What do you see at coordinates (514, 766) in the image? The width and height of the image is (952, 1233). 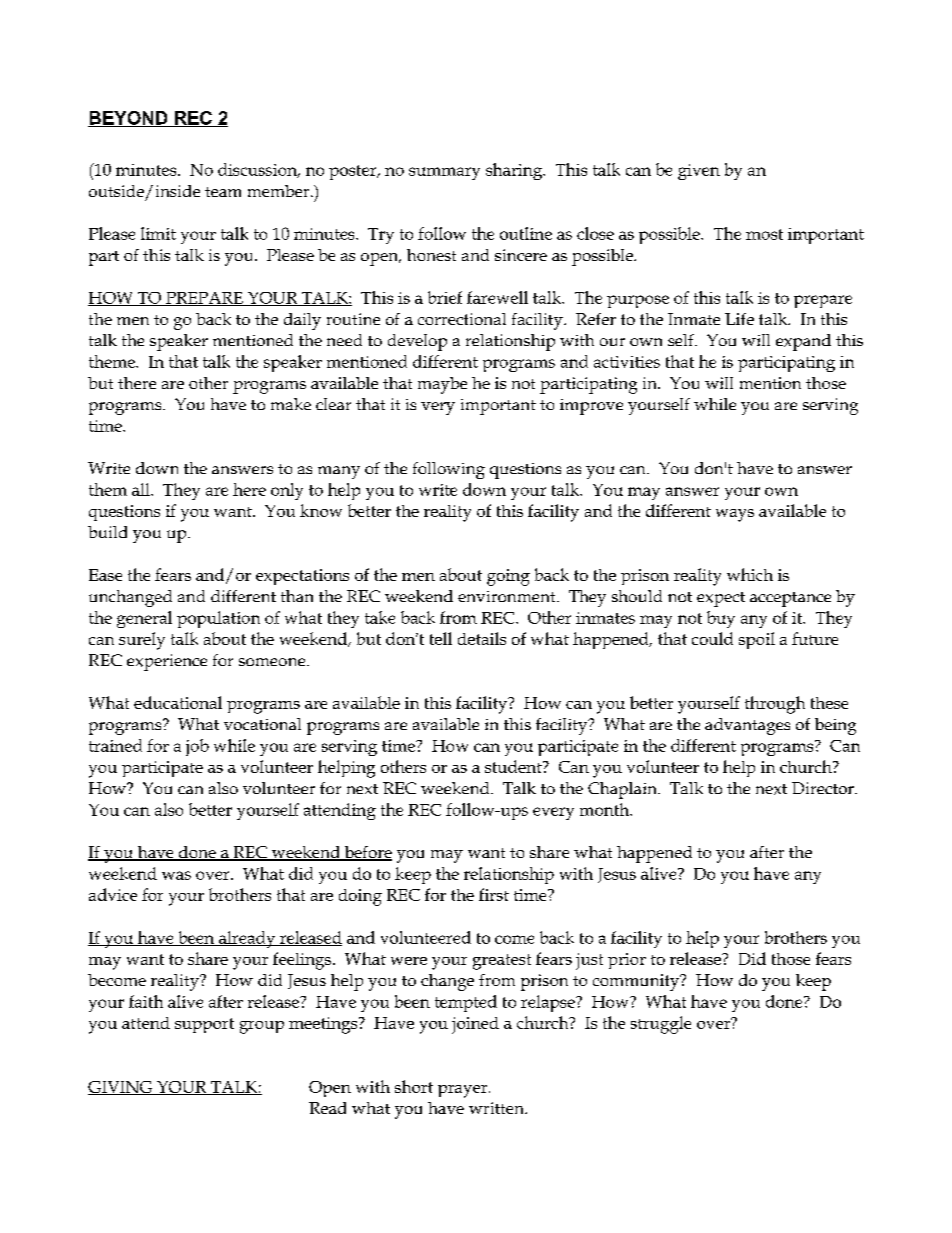 I see `student` at bounding box center [514, 766].
